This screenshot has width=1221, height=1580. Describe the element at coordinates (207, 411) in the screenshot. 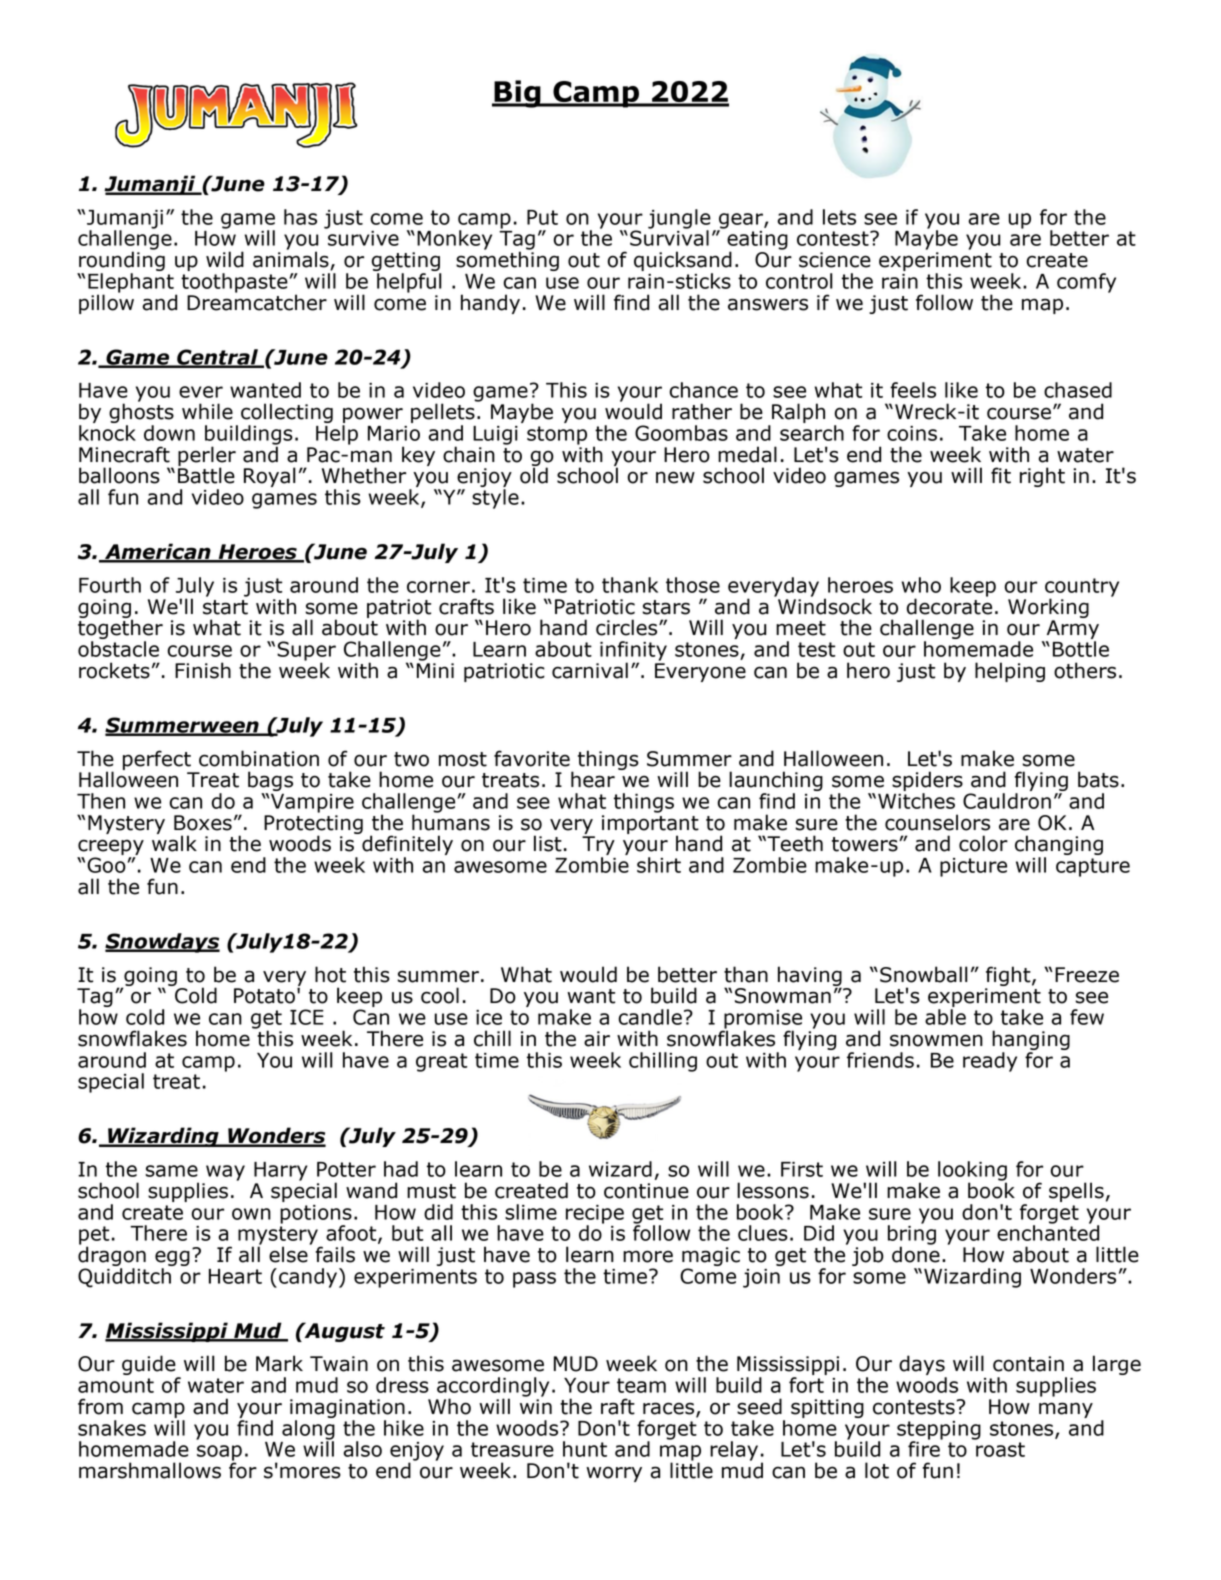

I see `while` at that location.
